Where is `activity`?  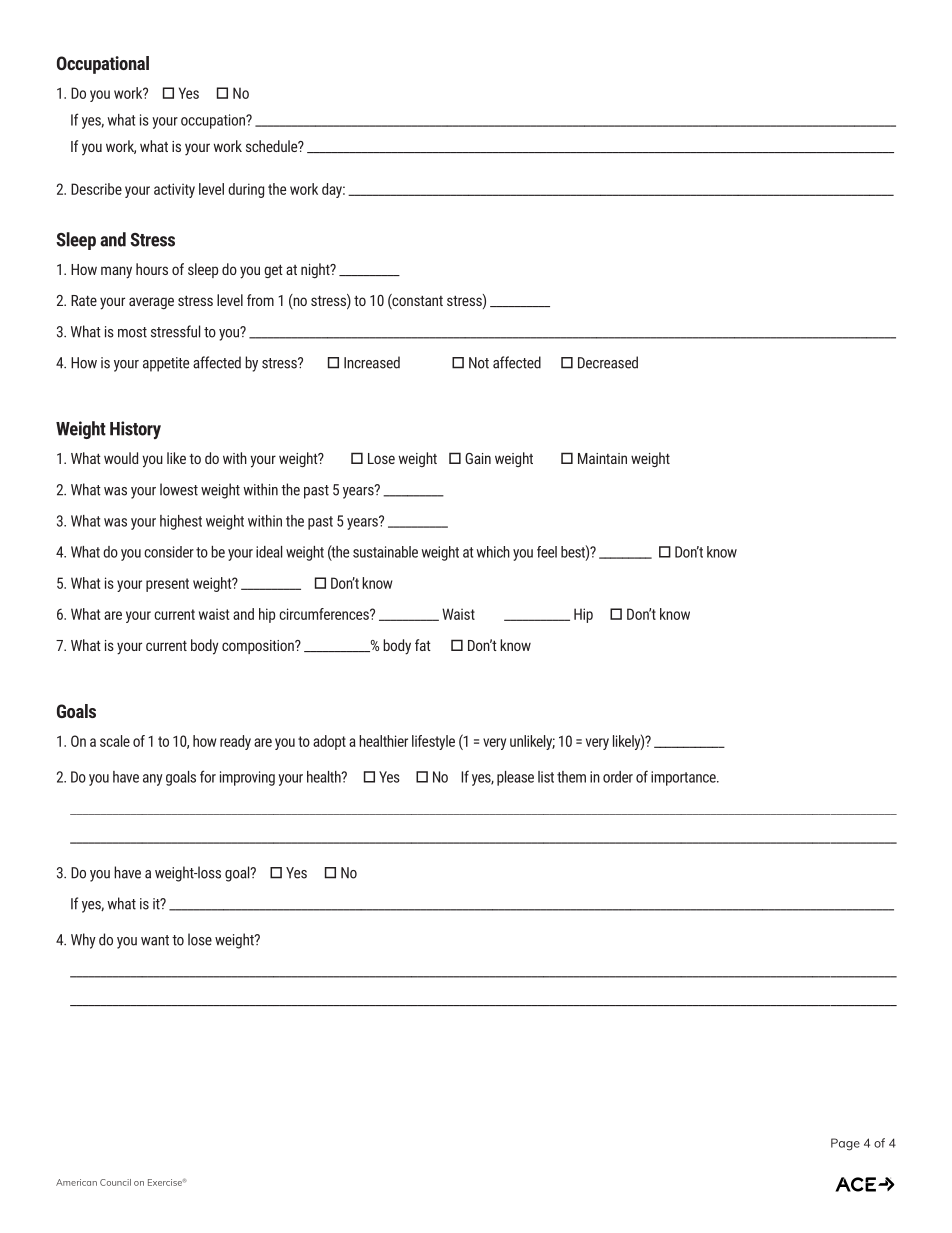 activity is located at coordinates (174, 190).
